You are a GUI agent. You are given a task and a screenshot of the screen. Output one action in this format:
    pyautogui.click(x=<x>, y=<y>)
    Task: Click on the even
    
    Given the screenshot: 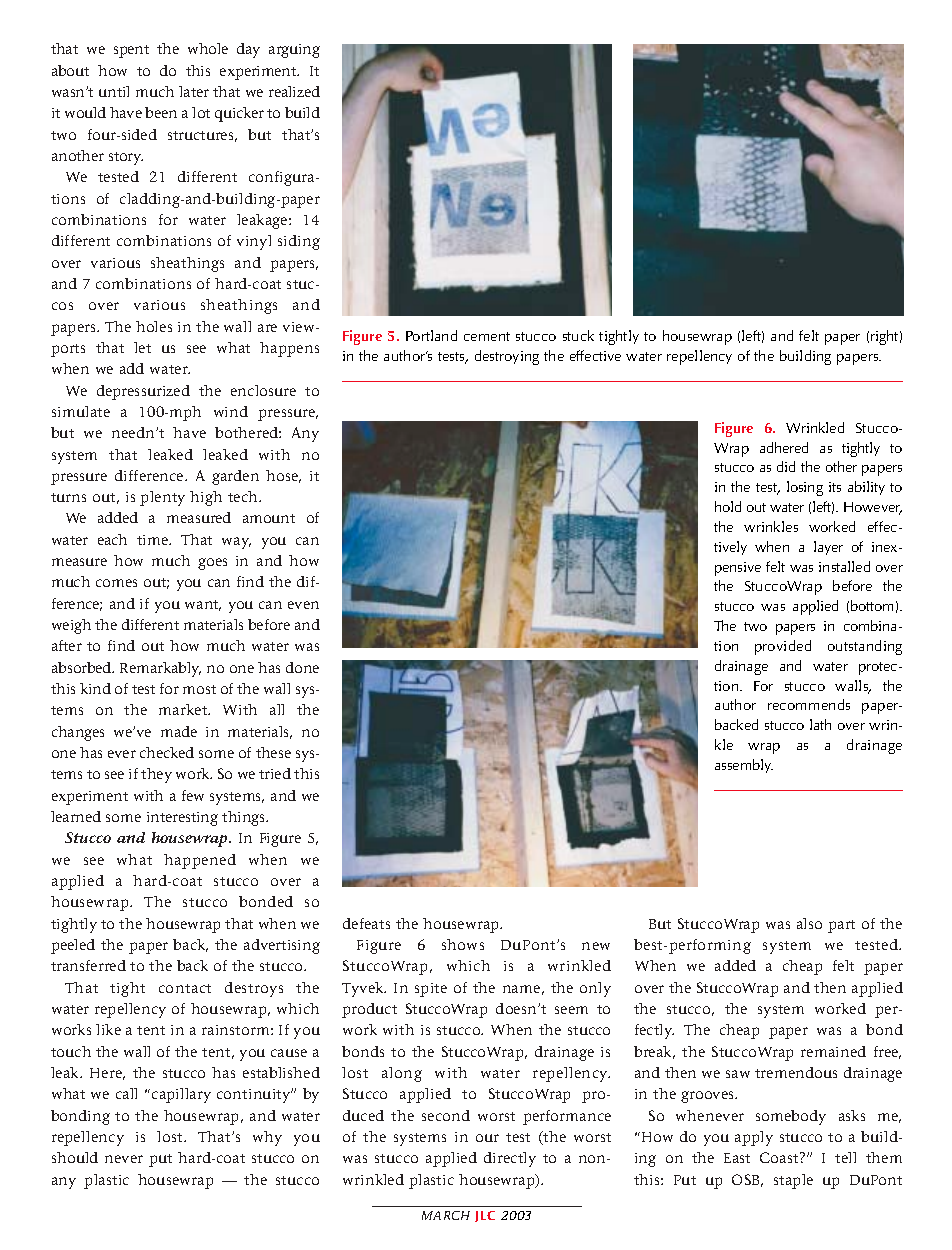 What is the action you would take?
    pyautogui.click(x=303, y=605)
